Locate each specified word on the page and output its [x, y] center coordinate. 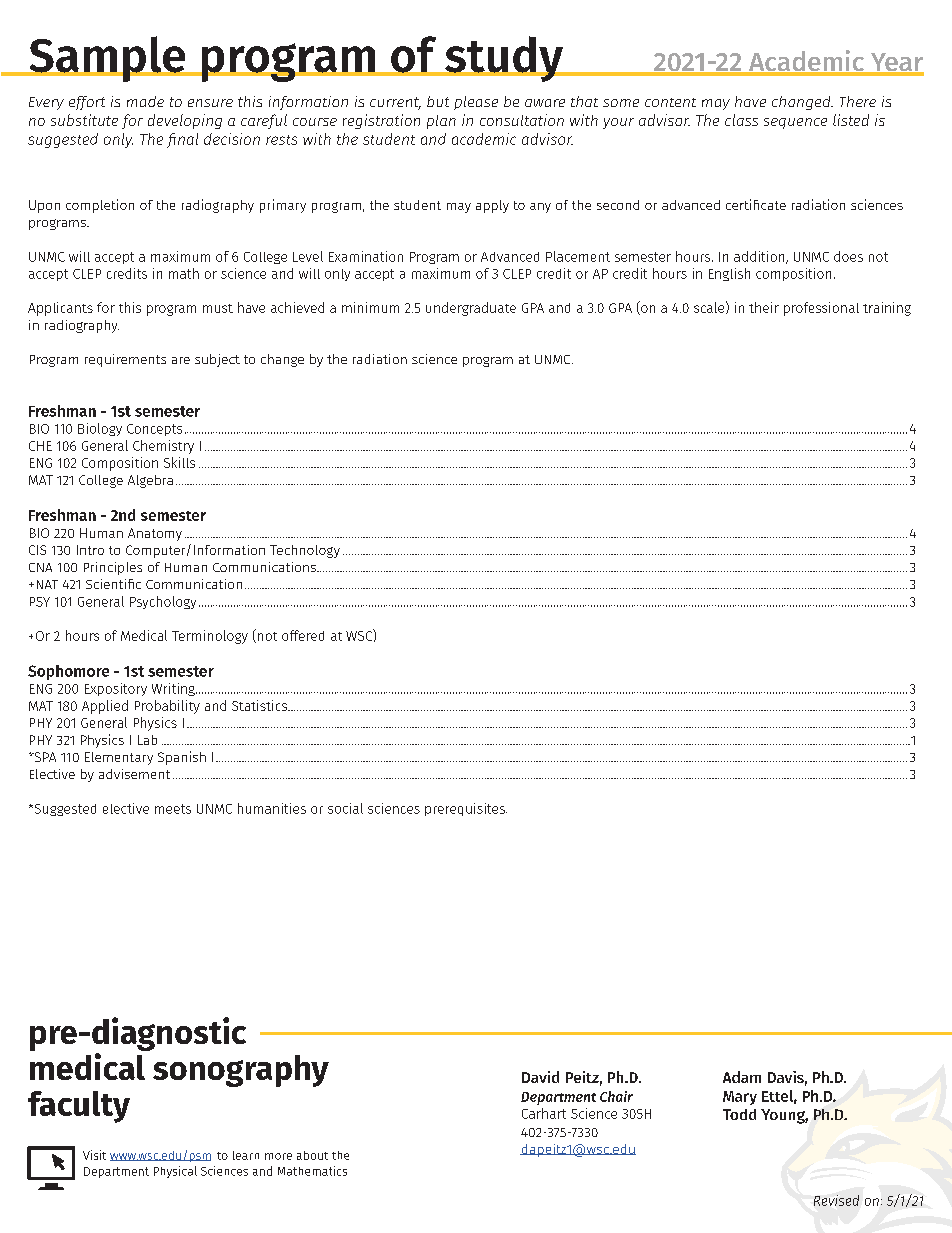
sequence [795, 123]
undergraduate [471, 309]
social [345, 808]
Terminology [210, 637]
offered [303, 635]
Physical [175, 1172]
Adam [742, 1077]
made [145, 101]
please [476, 103]
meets [173, 809]
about [312, 1155]
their [764, 307]
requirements [125, 360]
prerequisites [466, 809]
